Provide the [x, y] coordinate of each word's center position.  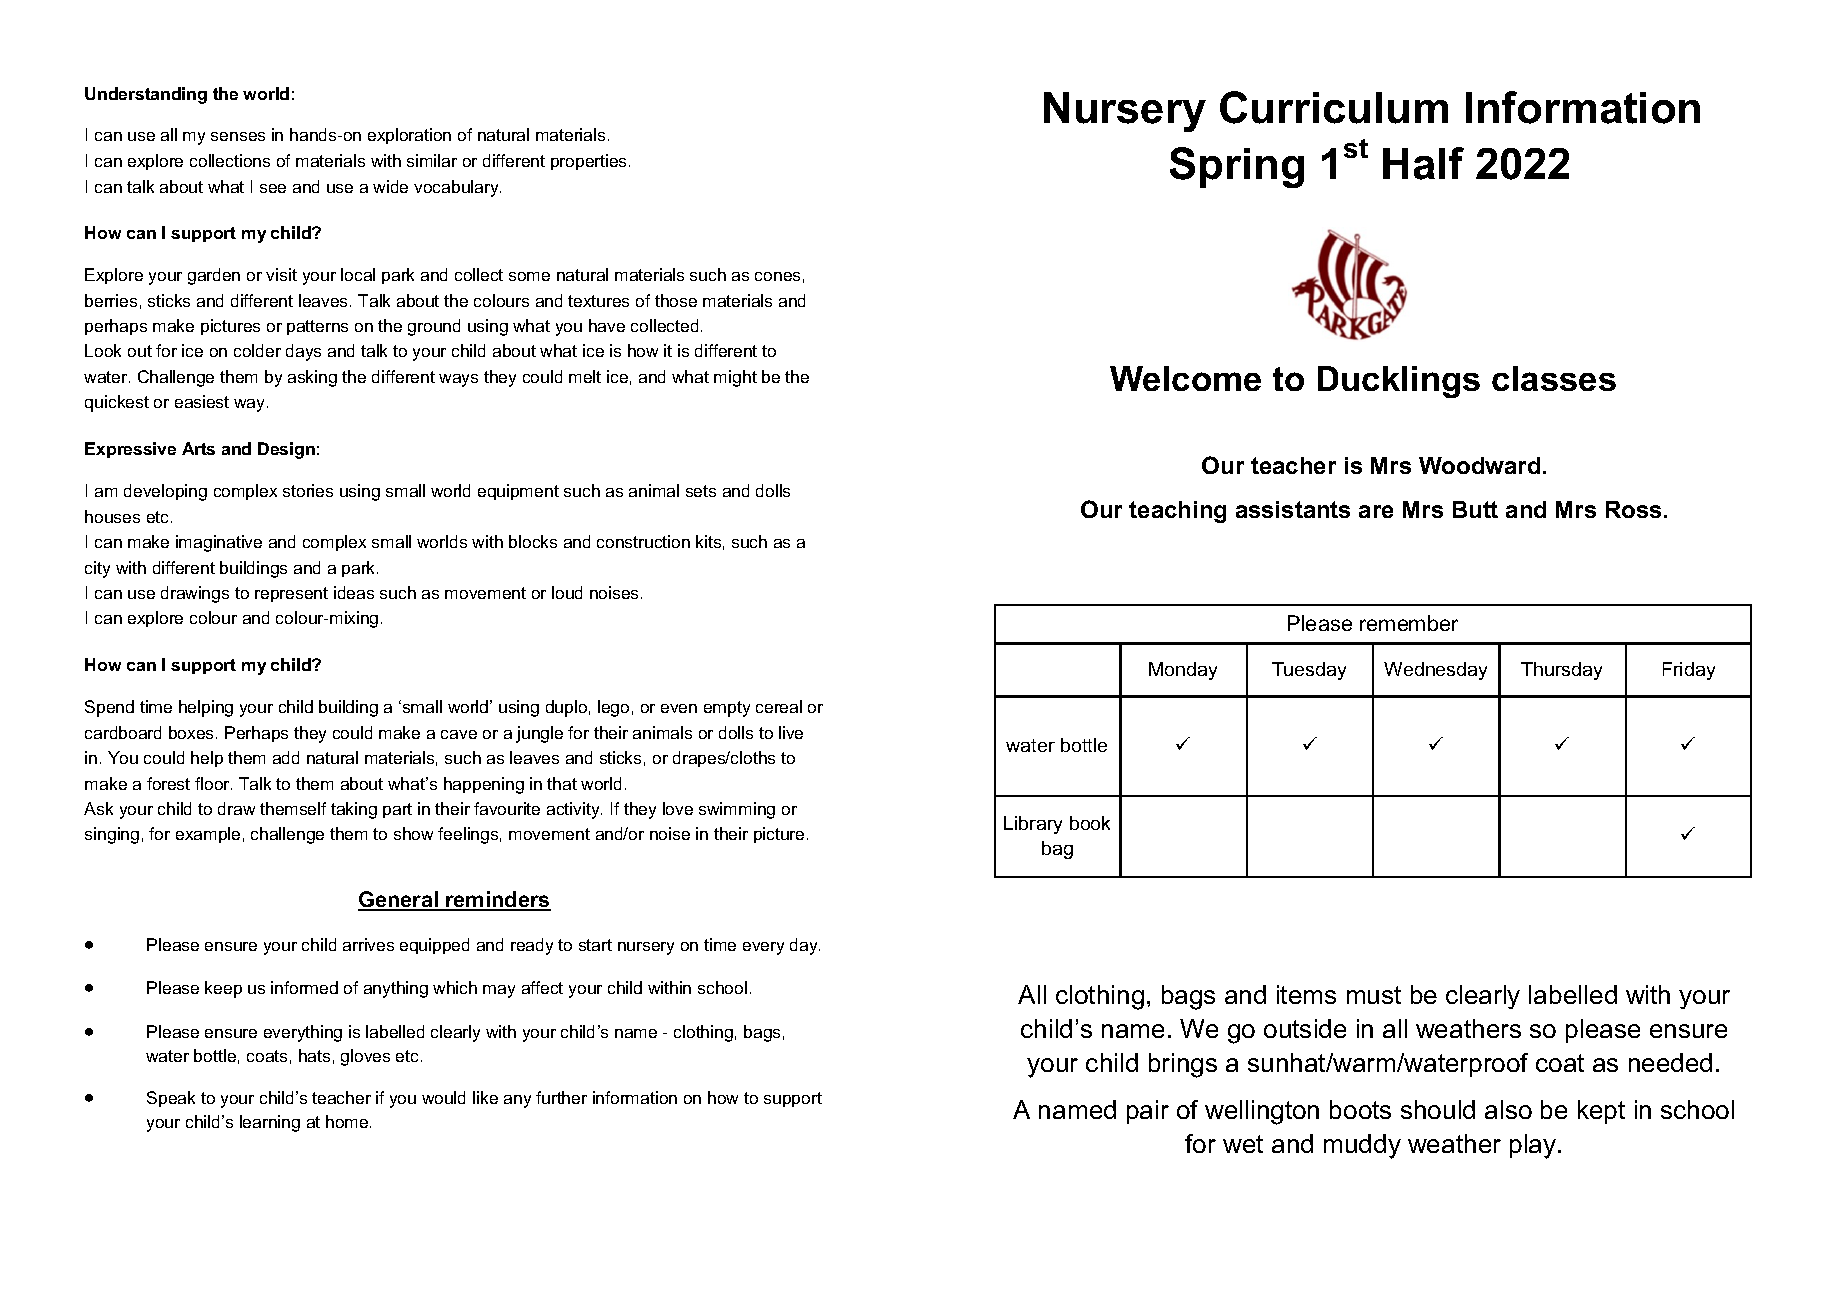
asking [312, 378]
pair [1148, 1112]
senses [238, 136]
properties [588, 162]
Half [1423, 163]
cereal [779, 706]
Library [1033, 825]
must [1374, 995]
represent [291, 594]
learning [270, 1123]
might [735, 378]
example [208, 835]
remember [1409, 623]
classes [1554, 378]
